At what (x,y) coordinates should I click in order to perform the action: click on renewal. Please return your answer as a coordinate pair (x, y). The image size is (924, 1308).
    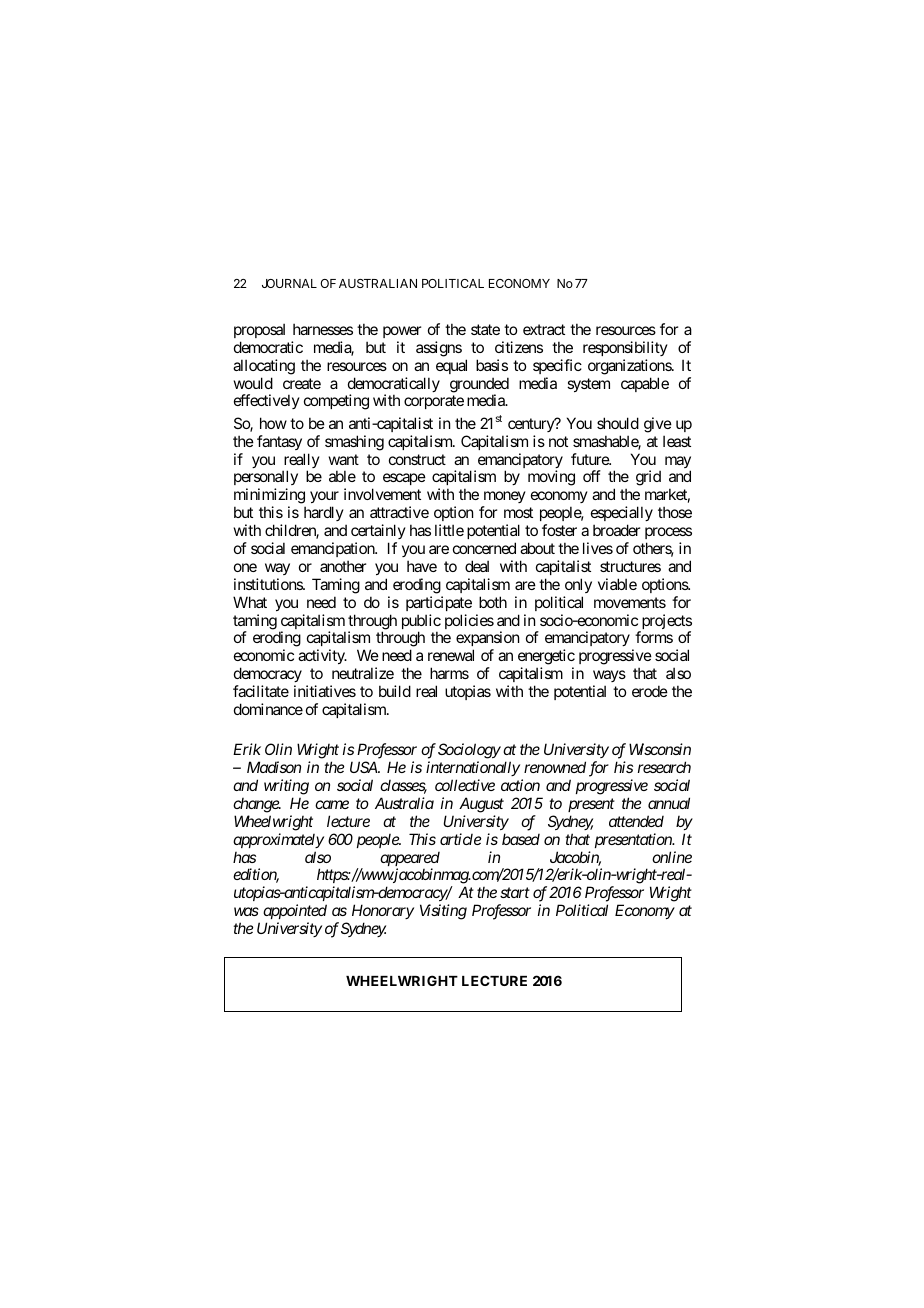
    Looking at the image, I should click on (451, 655).
